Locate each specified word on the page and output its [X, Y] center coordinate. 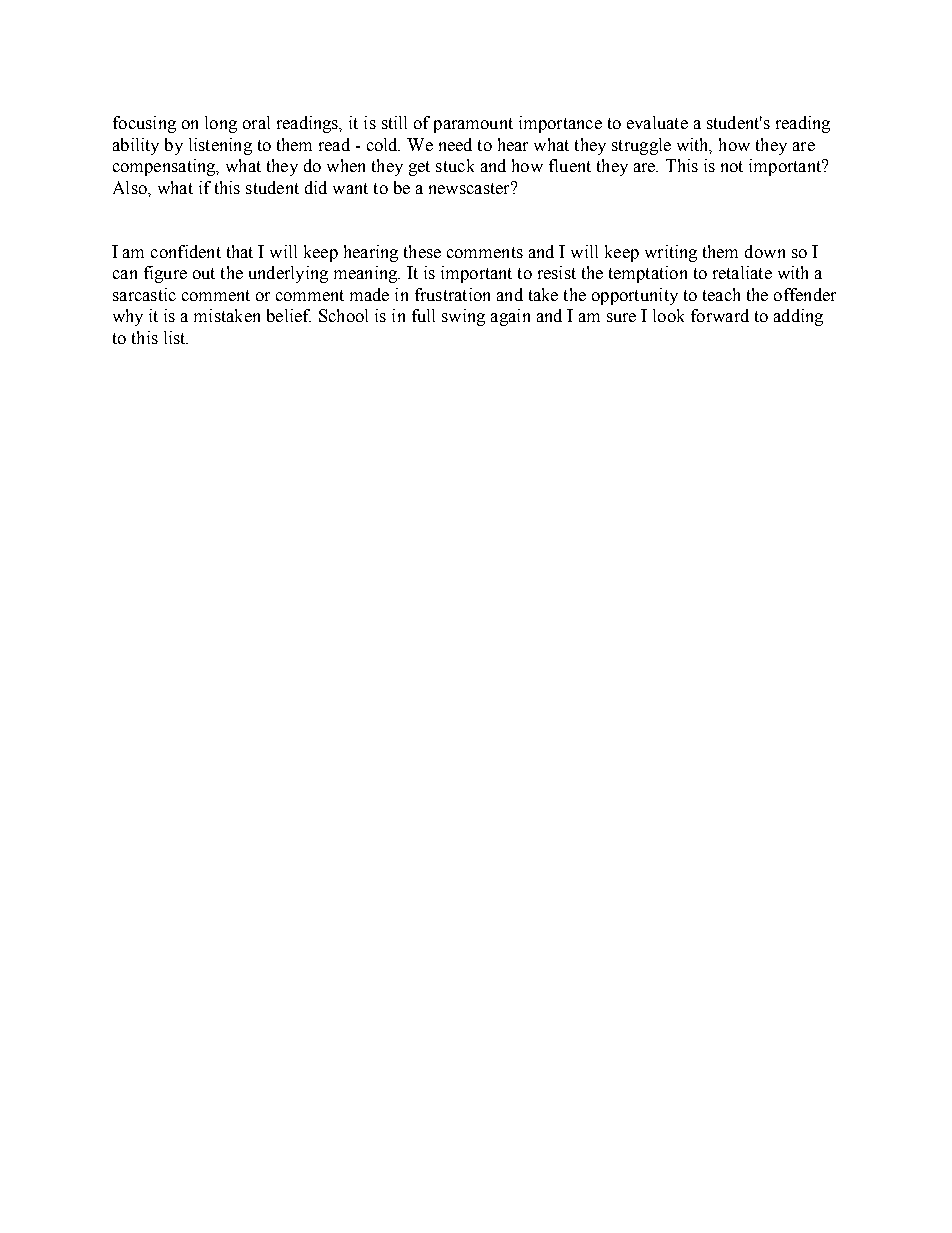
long [221, 124]
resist [557, 272]
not [732, 166]
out [204, 273]
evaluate [657, 122]
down [765, 251]
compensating [165, 167]
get [419, 168]
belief [289, 315]
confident [186, 251]
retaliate [742, 272]
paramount [473, 125]
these [422, 251]
